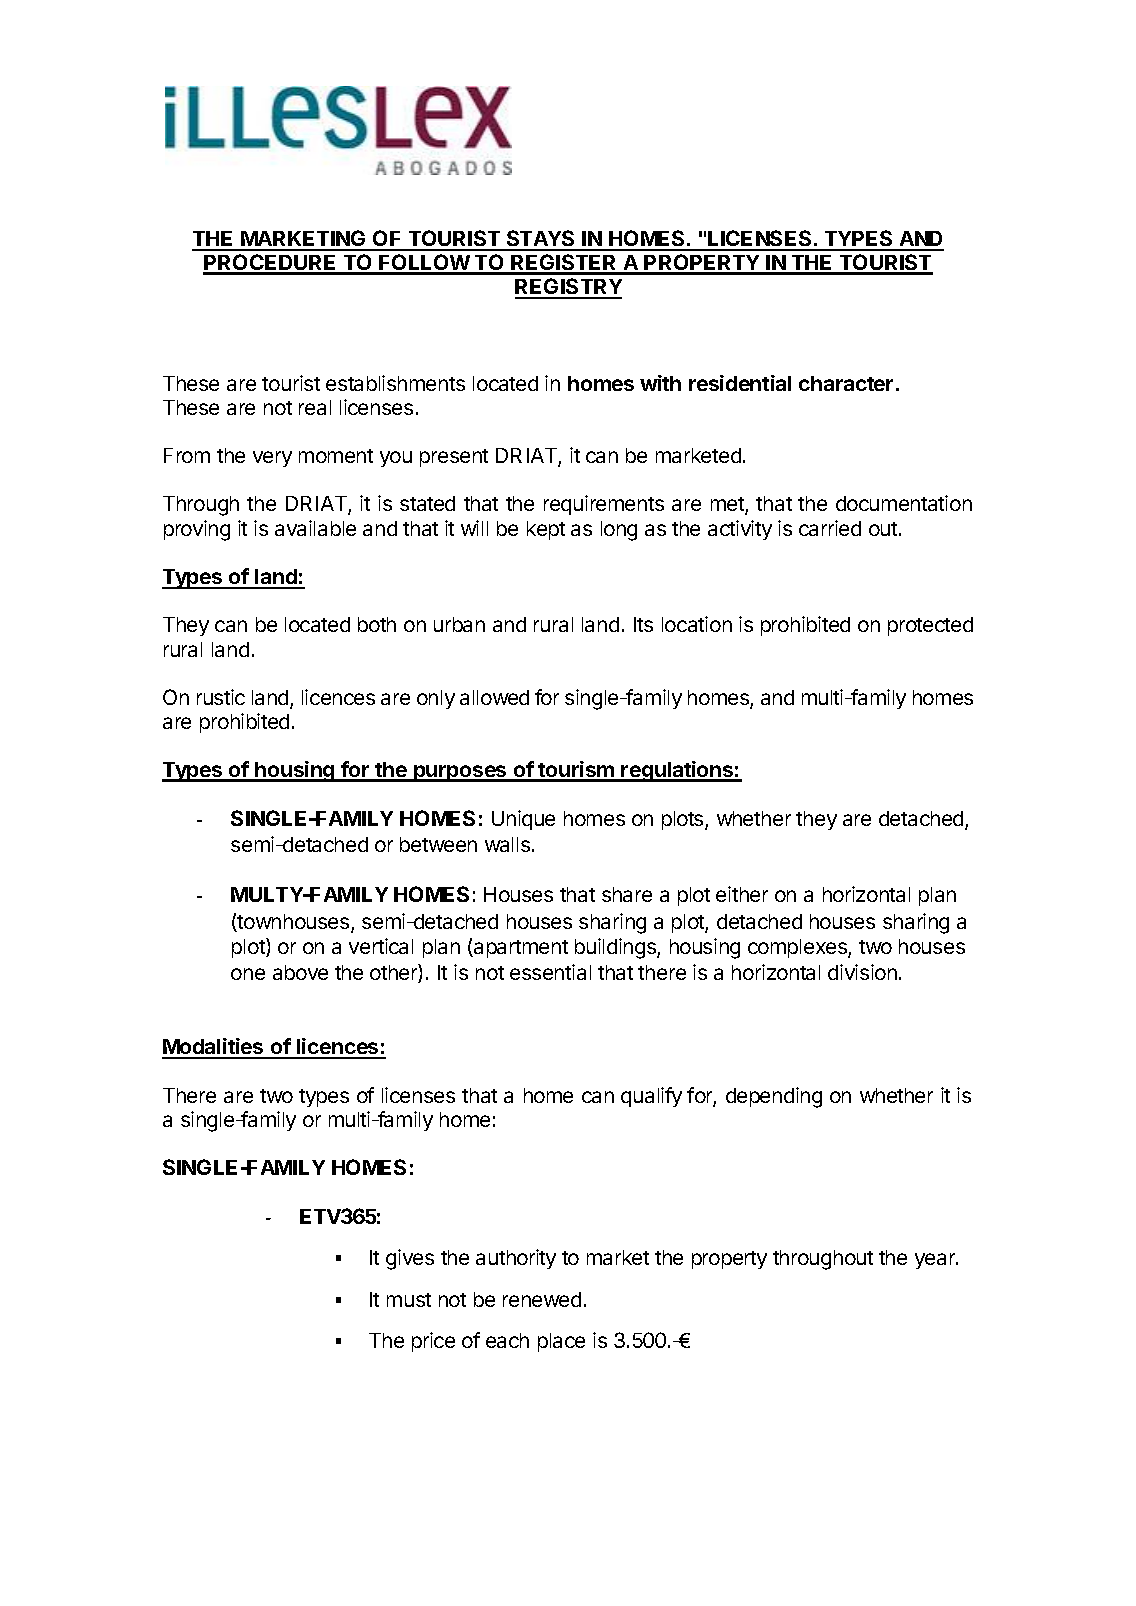  What do you see at coordinates (862, 972) in the screenshot?
I see `division` at bounding box center [862, 972].
